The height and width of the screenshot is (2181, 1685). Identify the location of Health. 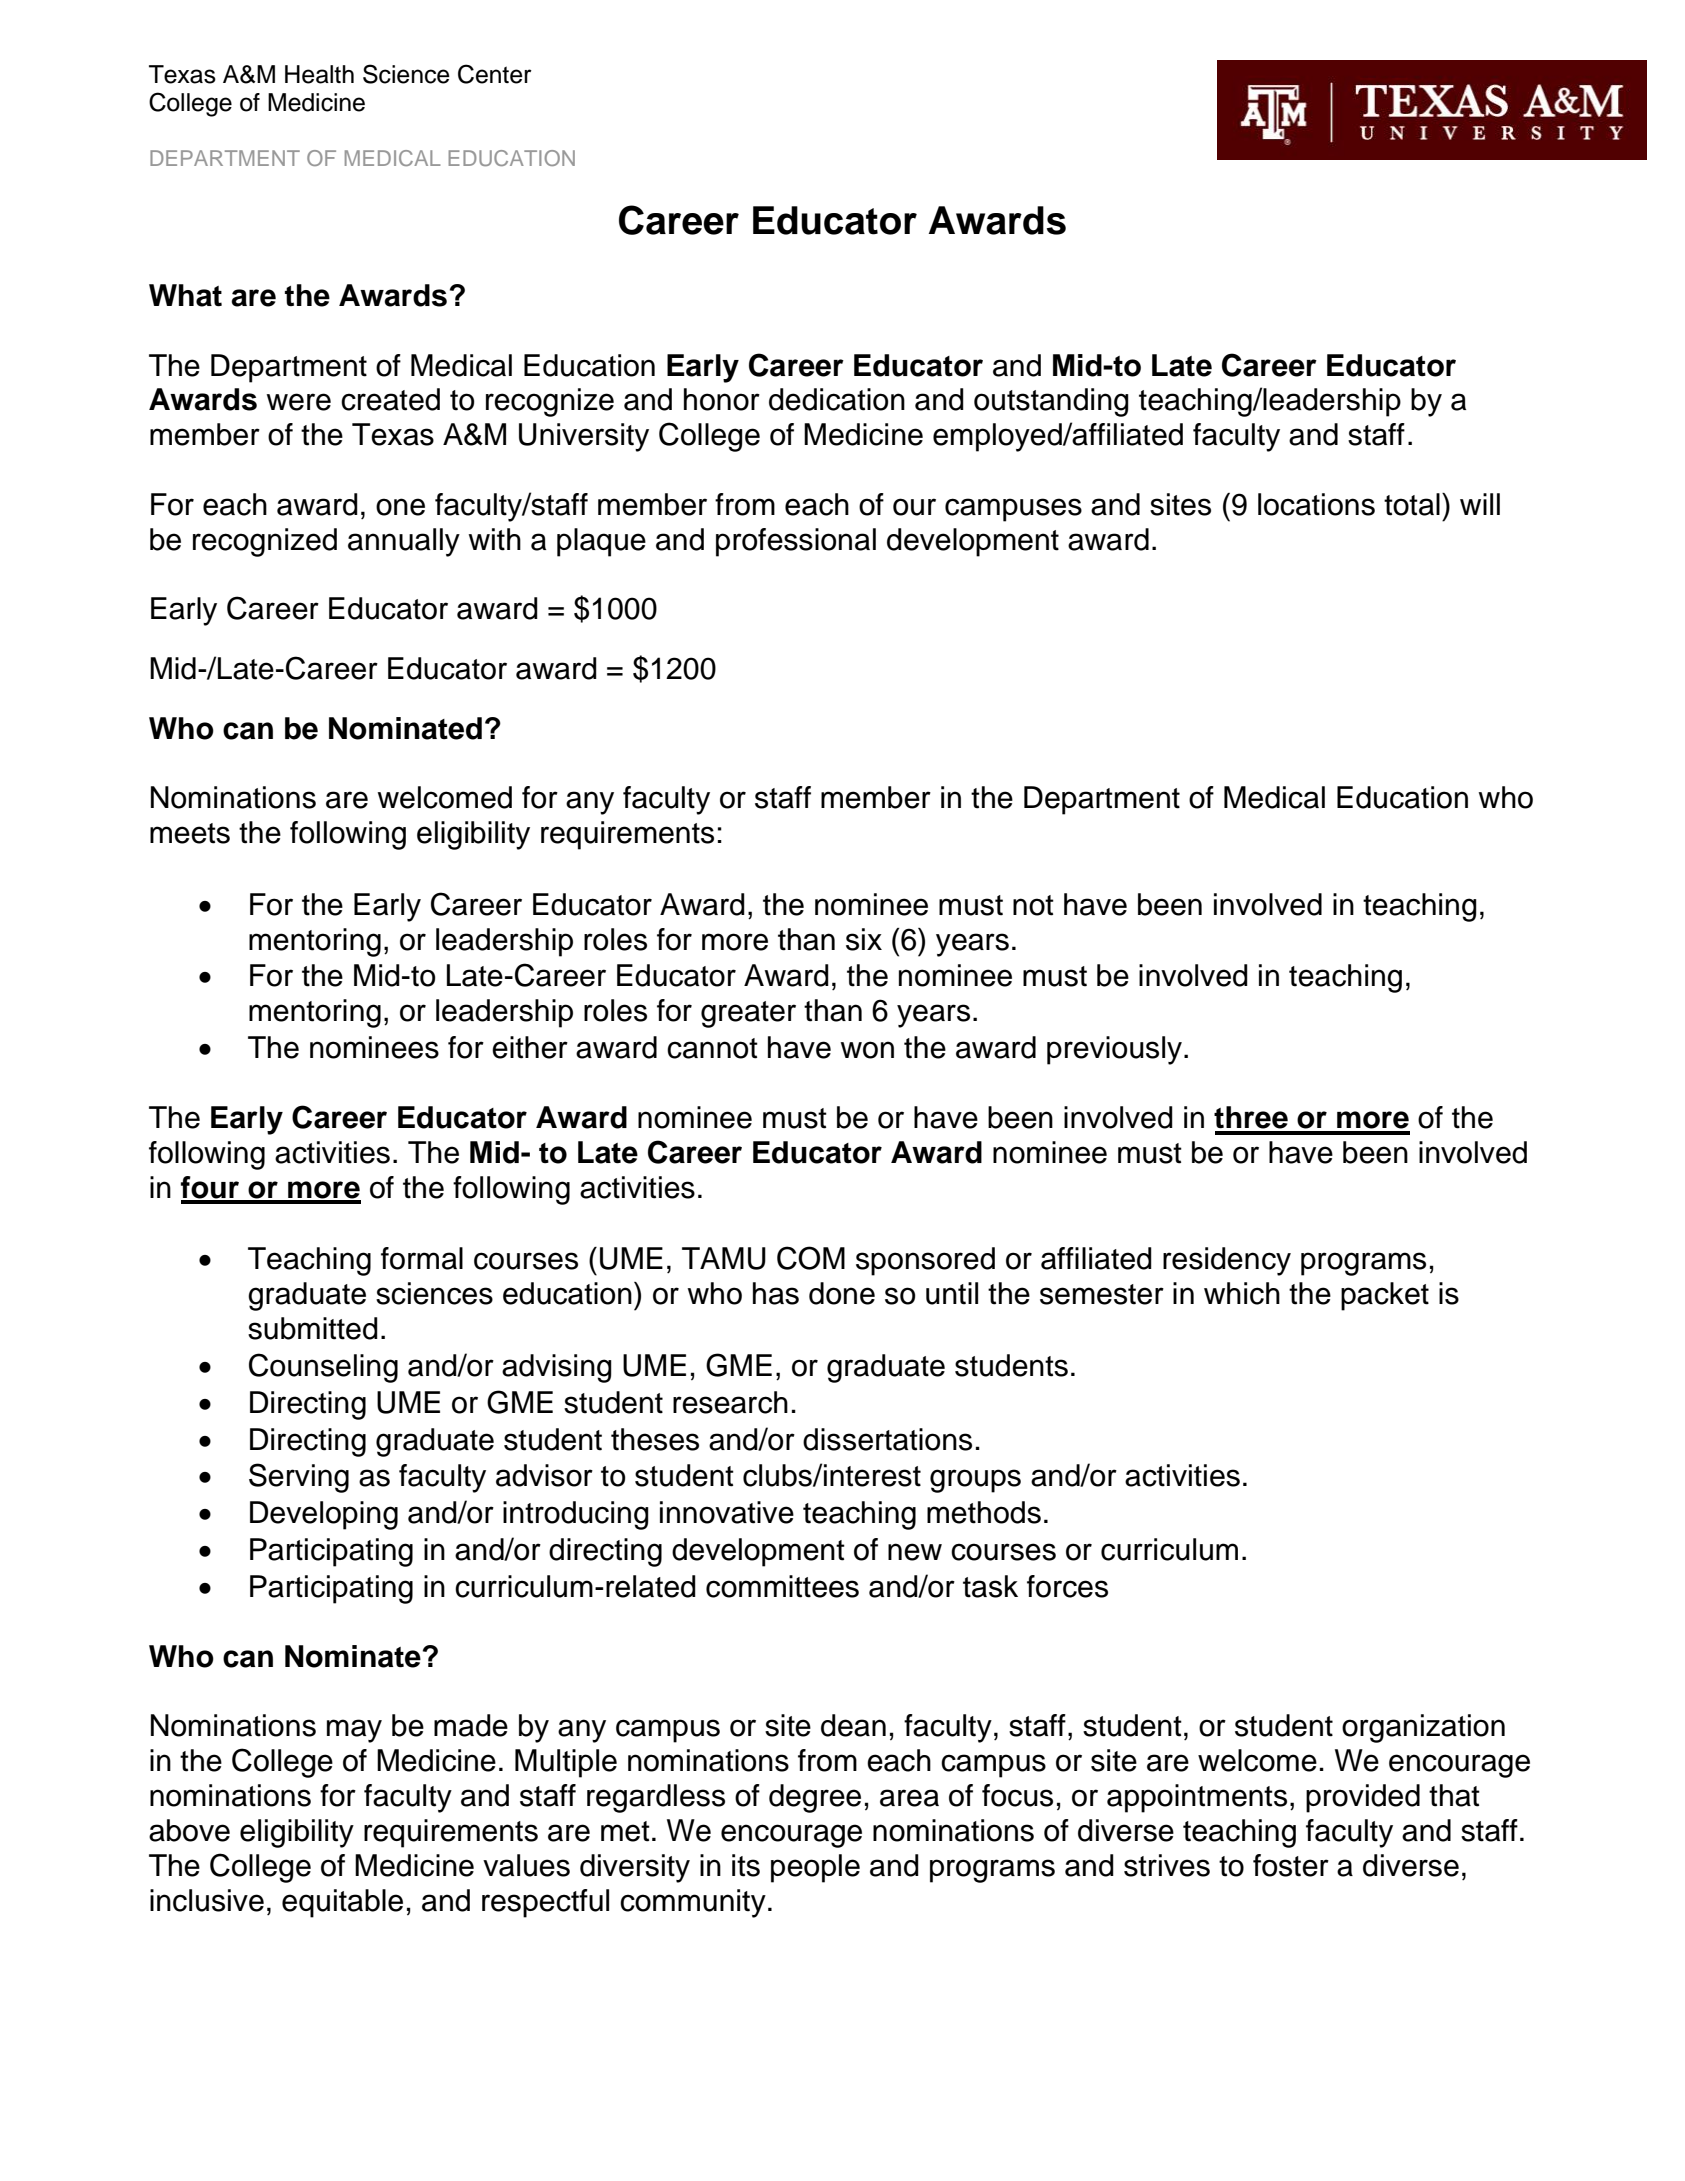
(319, 74).
